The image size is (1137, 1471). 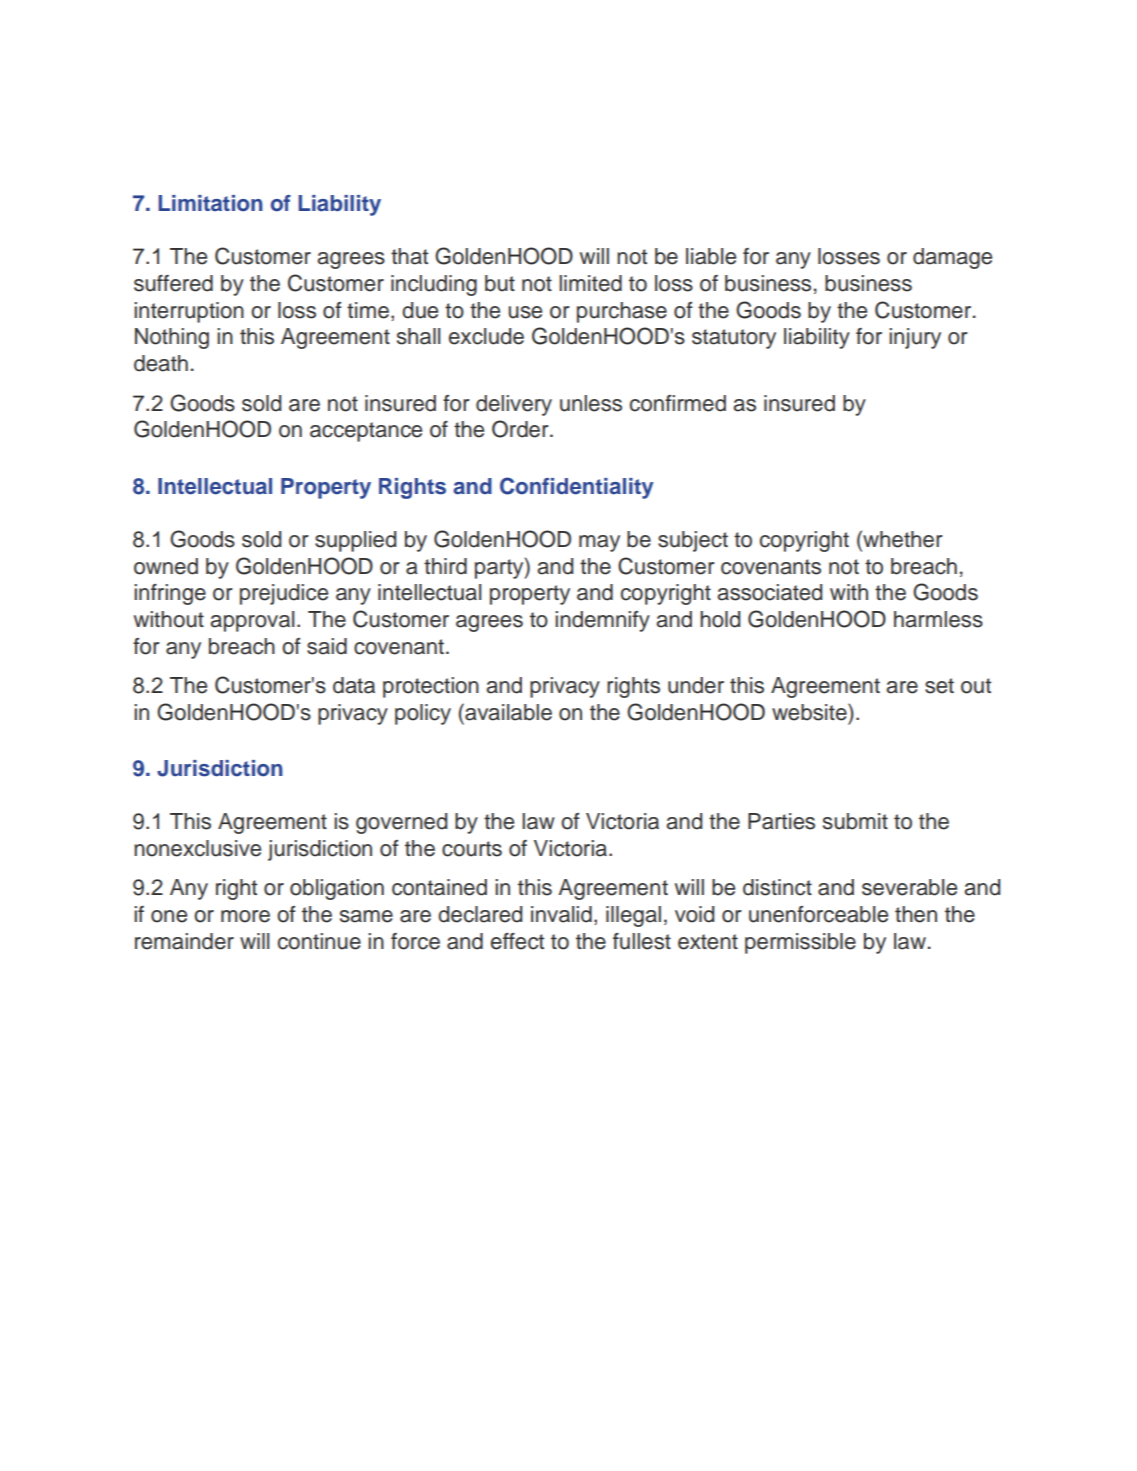 I want to click on Confidentiality, so click(x=577, y=488).
